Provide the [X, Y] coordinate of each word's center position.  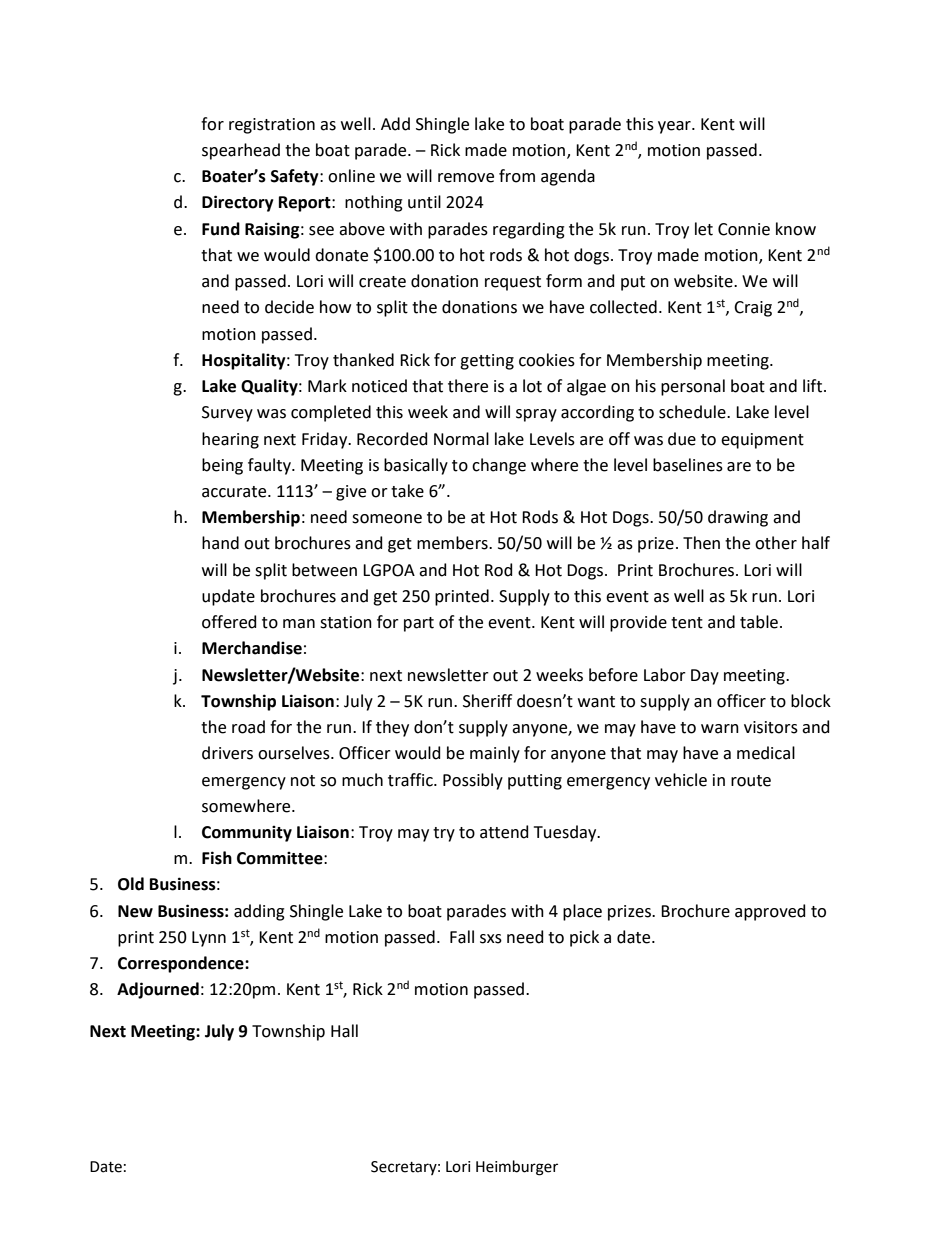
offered [229, 622]
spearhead [241, 151]
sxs [491, 939]
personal [693, 387]
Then [701, 543]
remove [466, 178]
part [419, 624]
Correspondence [182, 964]
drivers [227, 753]
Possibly [473, 781]
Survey [227, 414]
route [751, 781]
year [675, 127]
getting [487, 362]
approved [770, 912]
